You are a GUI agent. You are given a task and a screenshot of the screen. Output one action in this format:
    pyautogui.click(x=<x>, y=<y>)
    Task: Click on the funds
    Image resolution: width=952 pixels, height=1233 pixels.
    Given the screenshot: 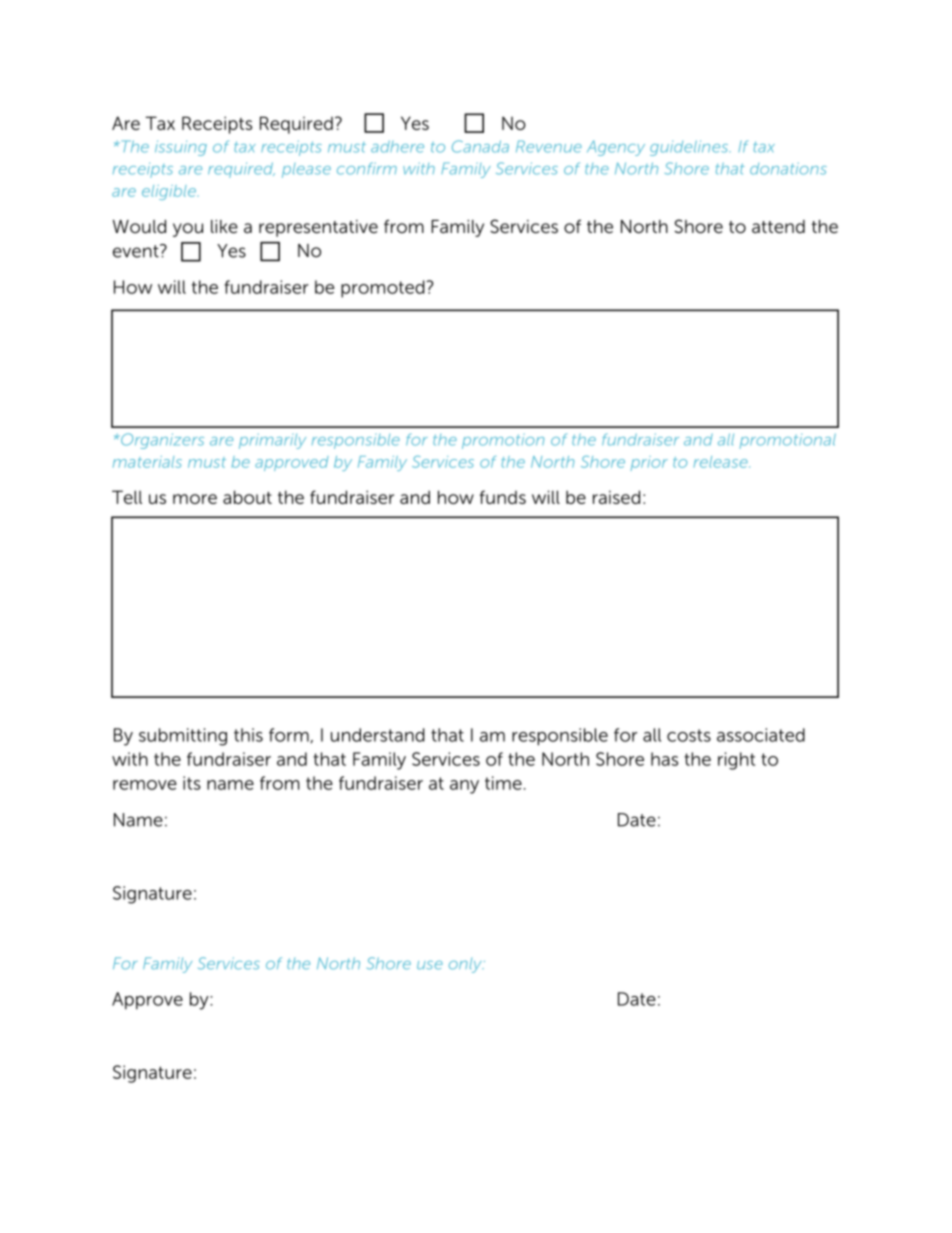 What is the action you would take?
    pyautogui.click(x=503, y=497)
